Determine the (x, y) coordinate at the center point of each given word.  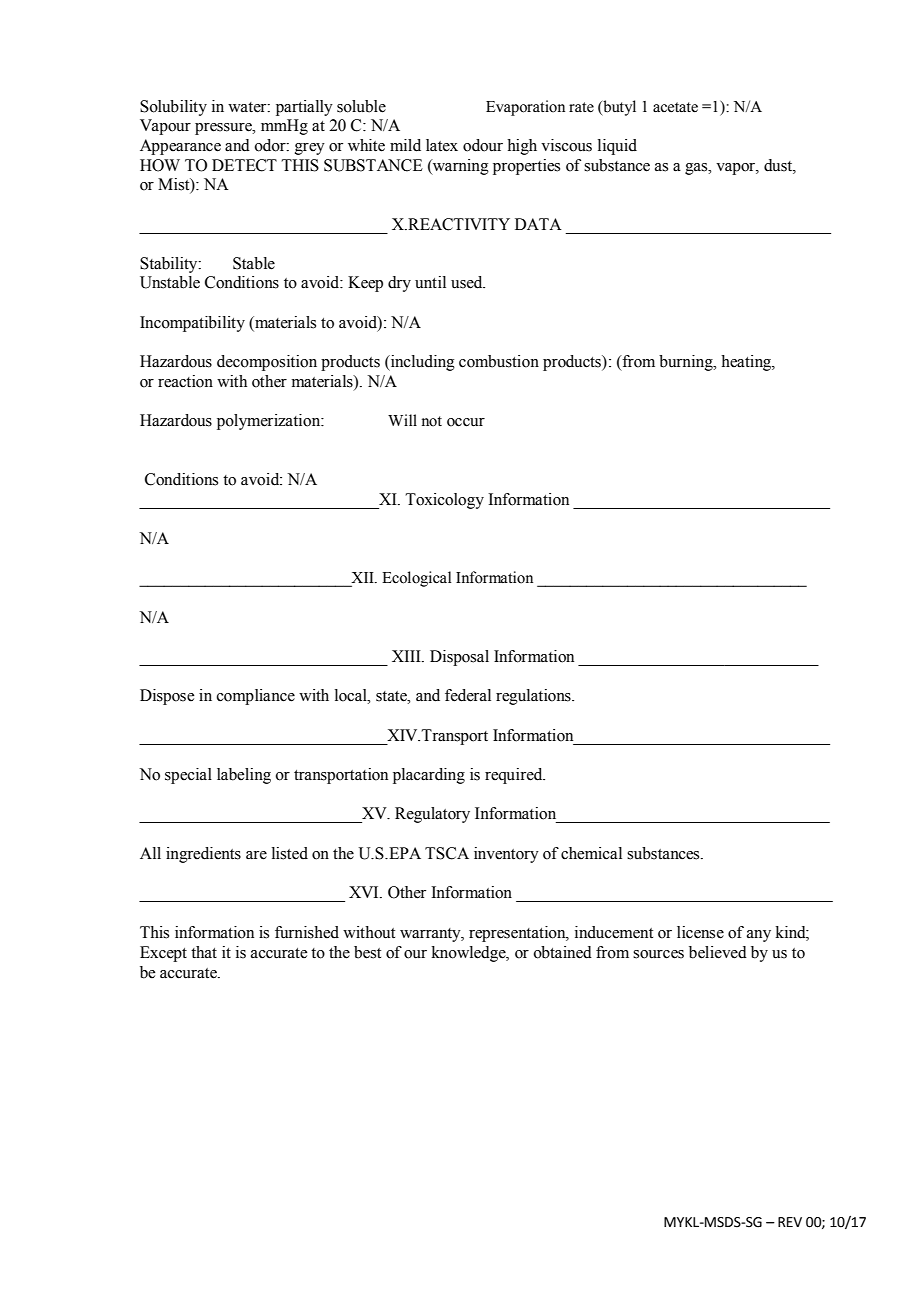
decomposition (267, 363)
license (700, 932)
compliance (256, 697)
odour (483, 145)
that (204, 952)
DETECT (244, 165)
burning (687, 363)
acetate (675, 107)
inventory (506, 855)
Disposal (459, 658)
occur (466, 422)
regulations (534, 697)
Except (163, 954)
